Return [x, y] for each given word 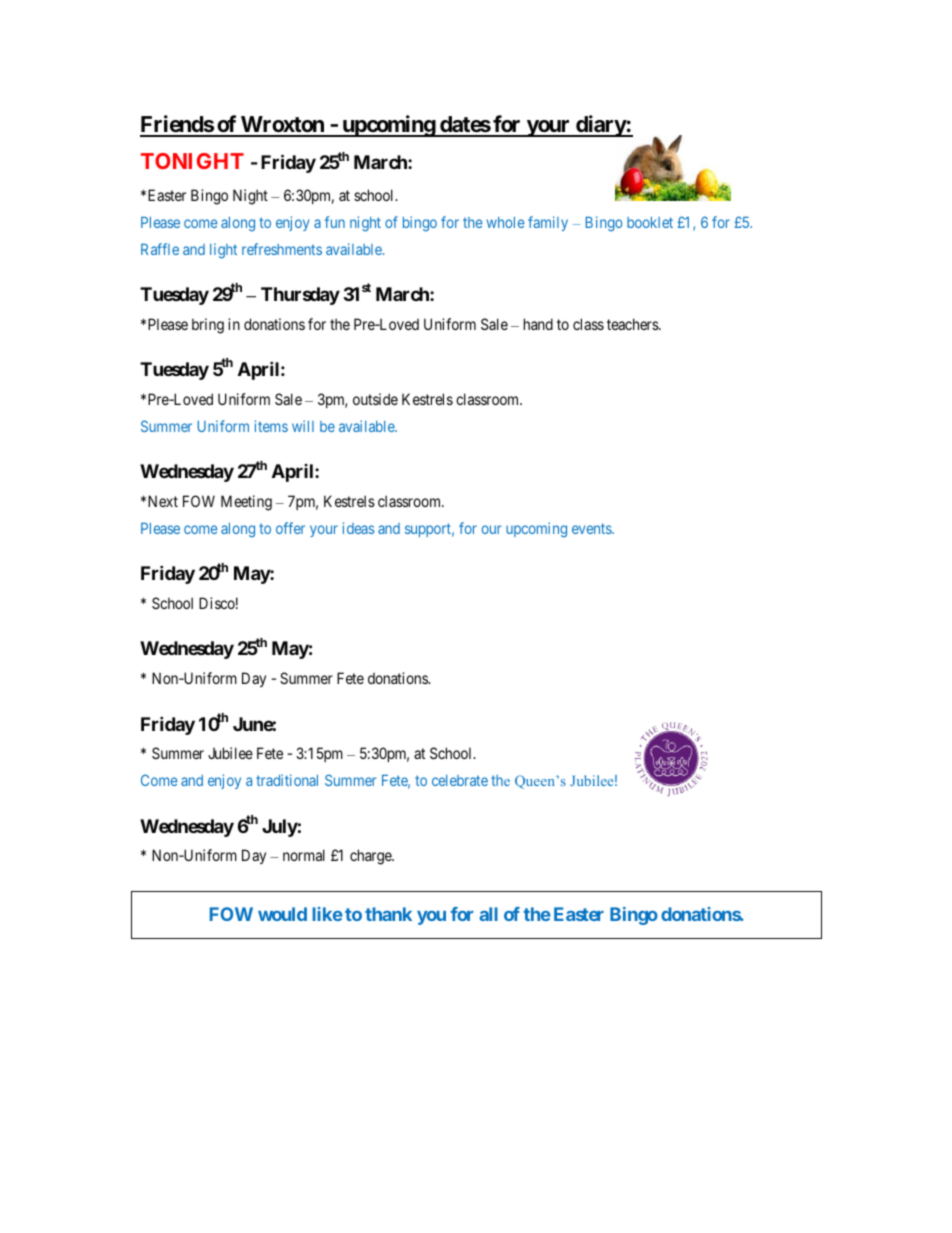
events [592, 528]
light [223, 250]
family [548, 223]
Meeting [246, 503]
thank [388, 914]
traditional [287, 780]
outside [375, 399]
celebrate [460, 780]
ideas [358, 528]
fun [335, 222]
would [282, 914]
